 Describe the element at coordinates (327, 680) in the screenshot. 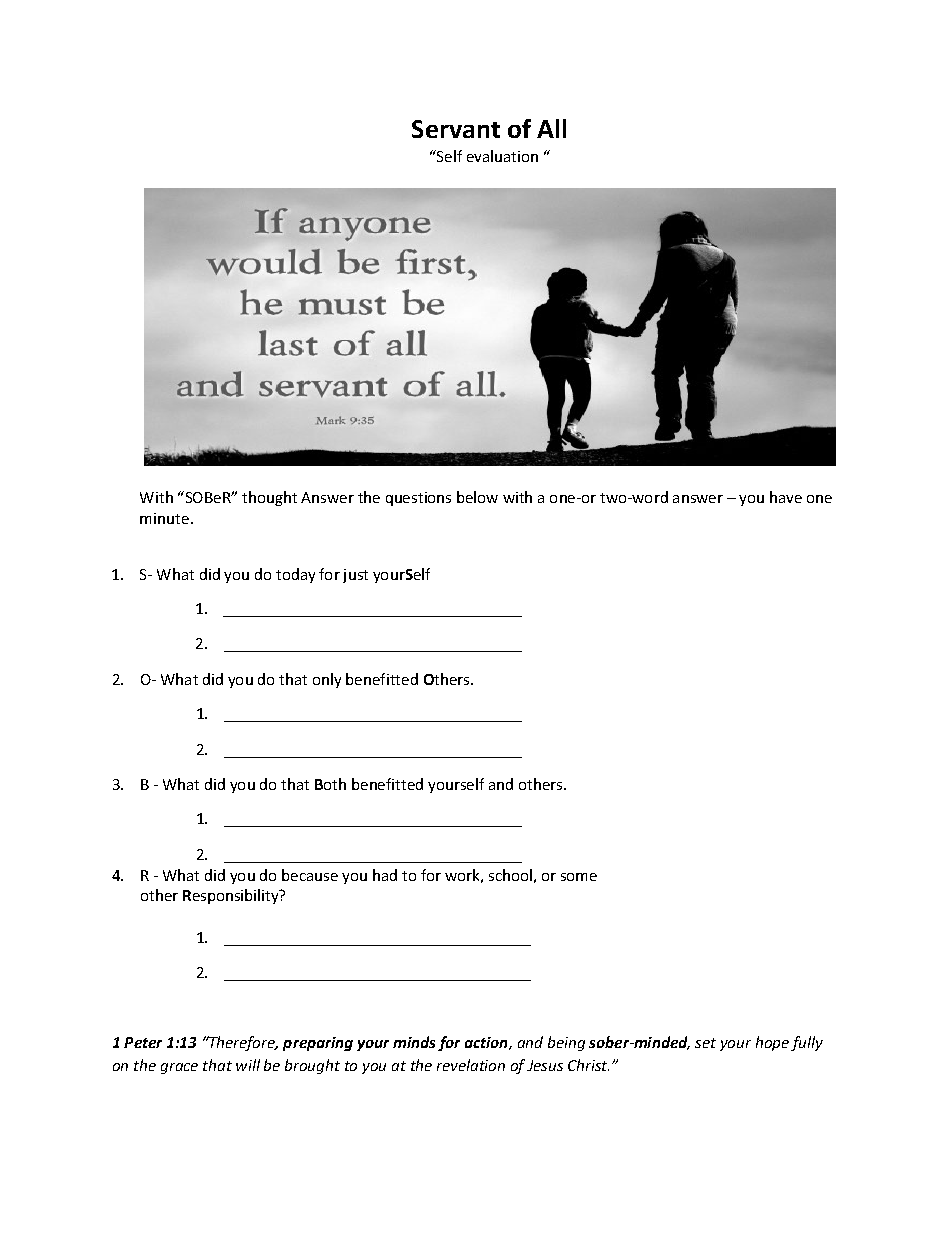

I see `only` at that location.
